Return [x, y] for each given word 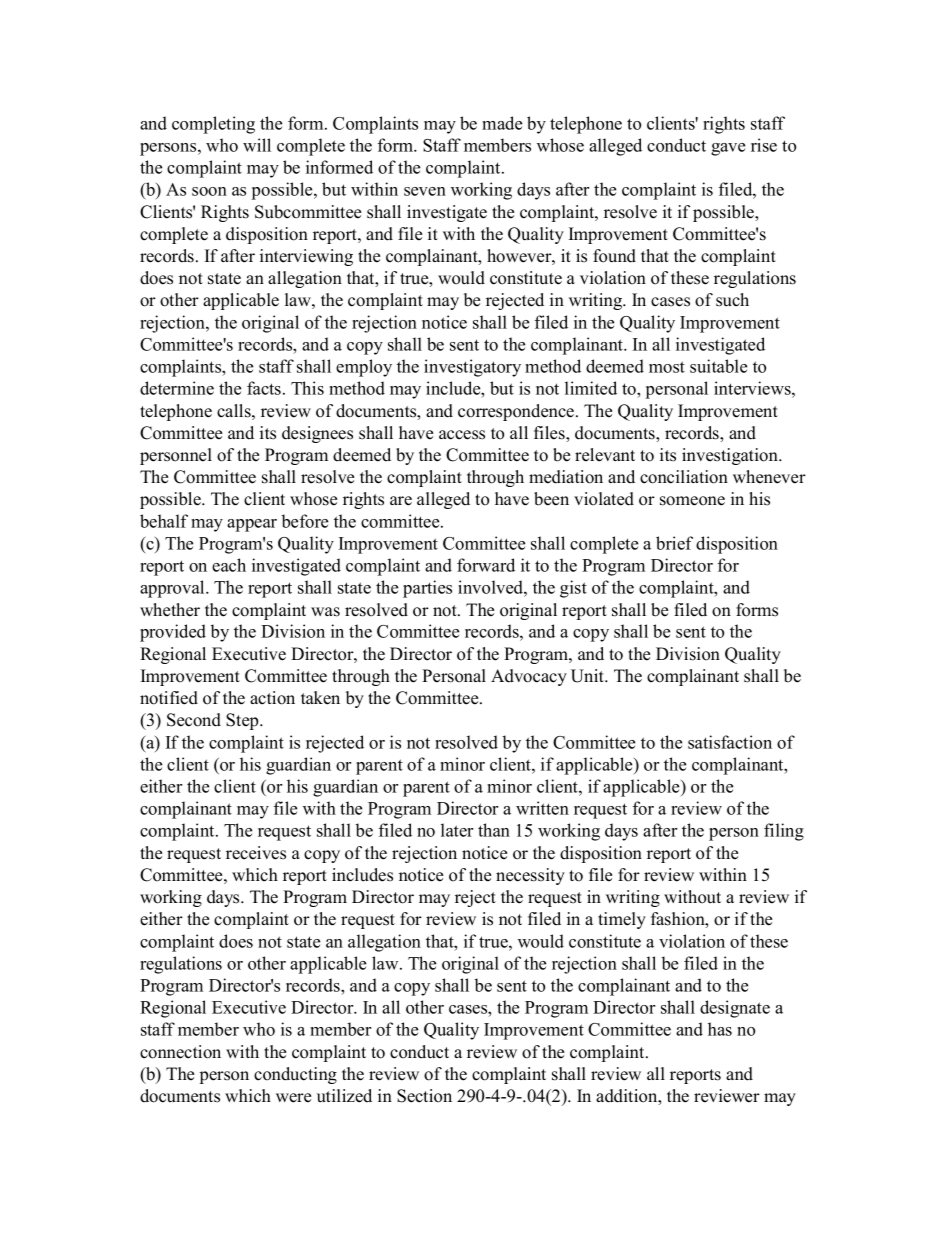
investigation [731, 456]
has [720, 1029]
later [457, 830]
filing [784, 832]
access [462, 435]
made [502, 123]
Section [424, 1096]
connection [180, 1052]
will [257, 145]
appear [252, 525]
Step [243, 721]
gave [728, 149]
